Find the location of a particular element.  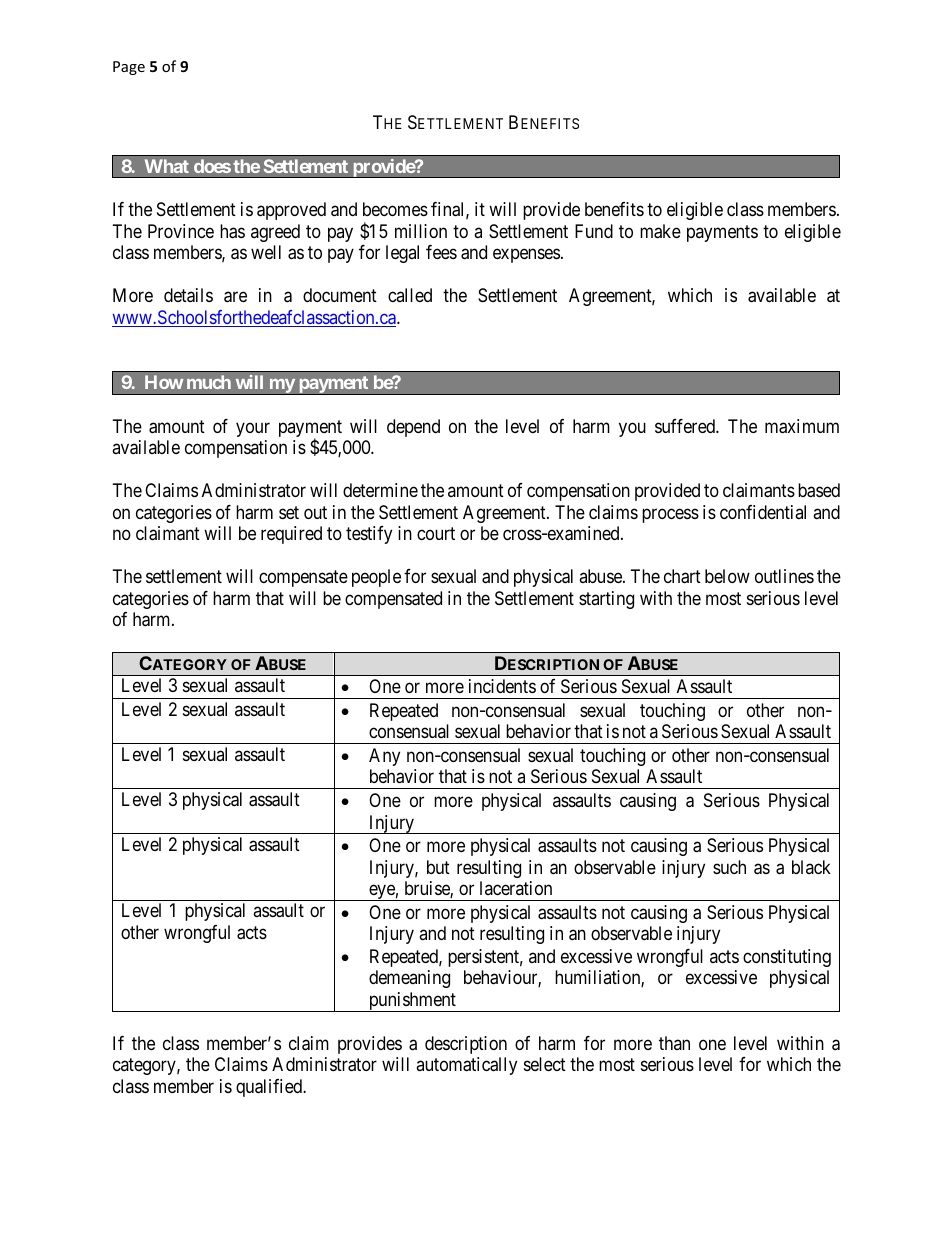

required is located at coordinates (291, 535).
